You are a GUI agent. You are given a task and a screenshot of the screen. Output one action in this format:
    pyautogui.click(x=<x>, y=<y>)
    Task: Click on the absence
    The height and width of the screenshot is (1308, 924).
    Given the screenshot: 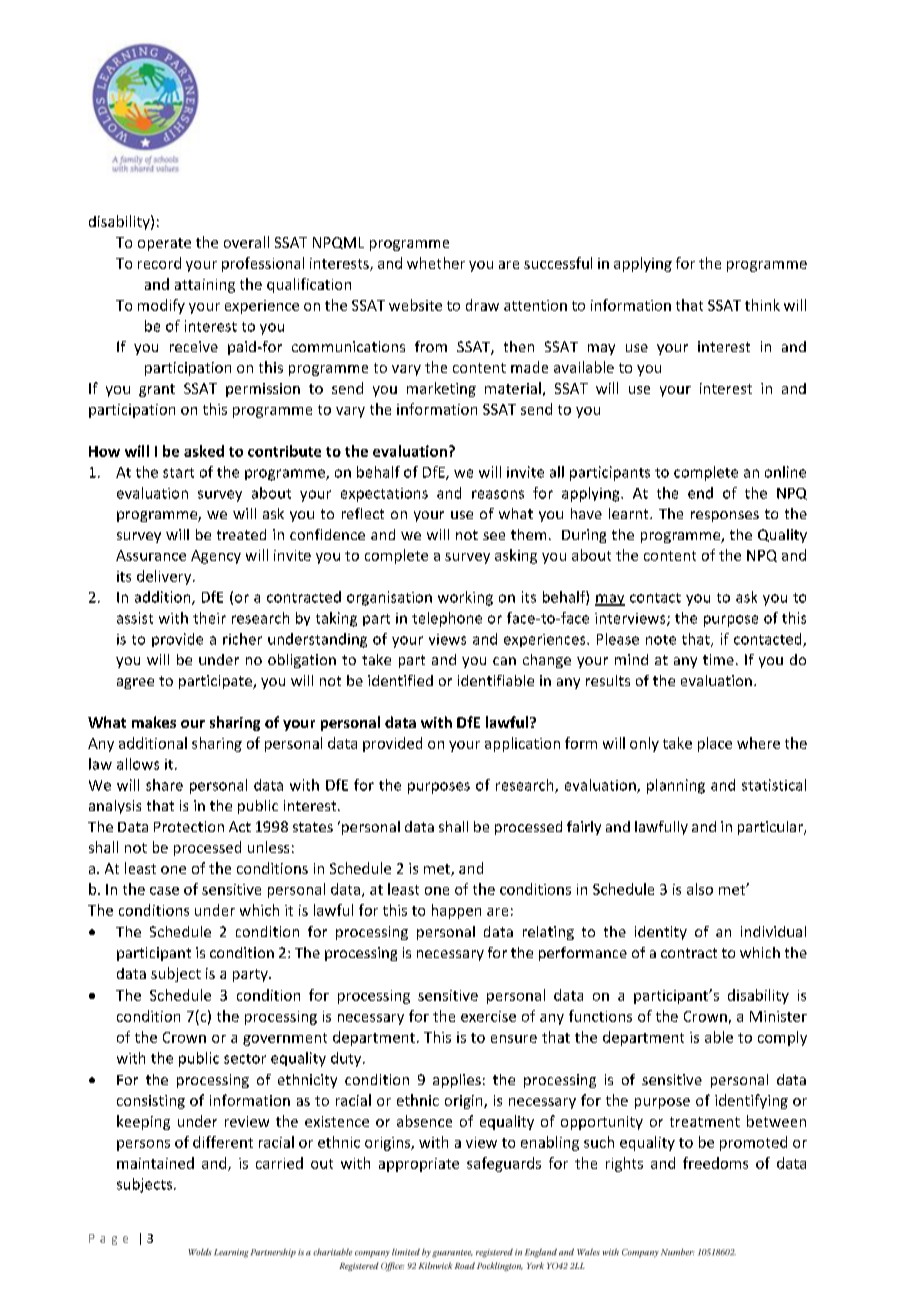 What is the action you would take?
    pyautogui.click(x=424, y=1121)
